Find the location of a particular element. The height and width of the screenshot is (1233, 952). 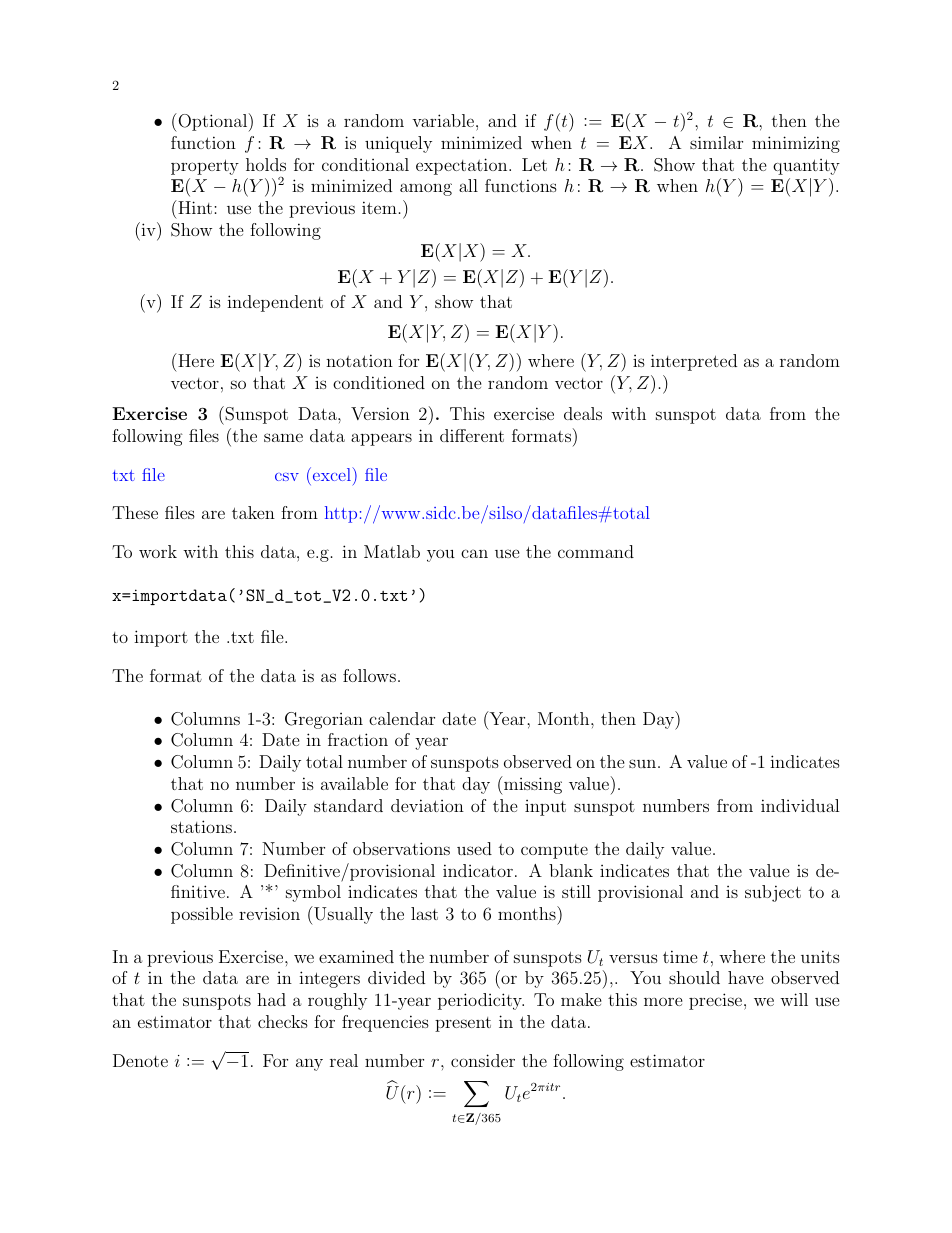

Gregorian is located at coordinates (324, 720).
